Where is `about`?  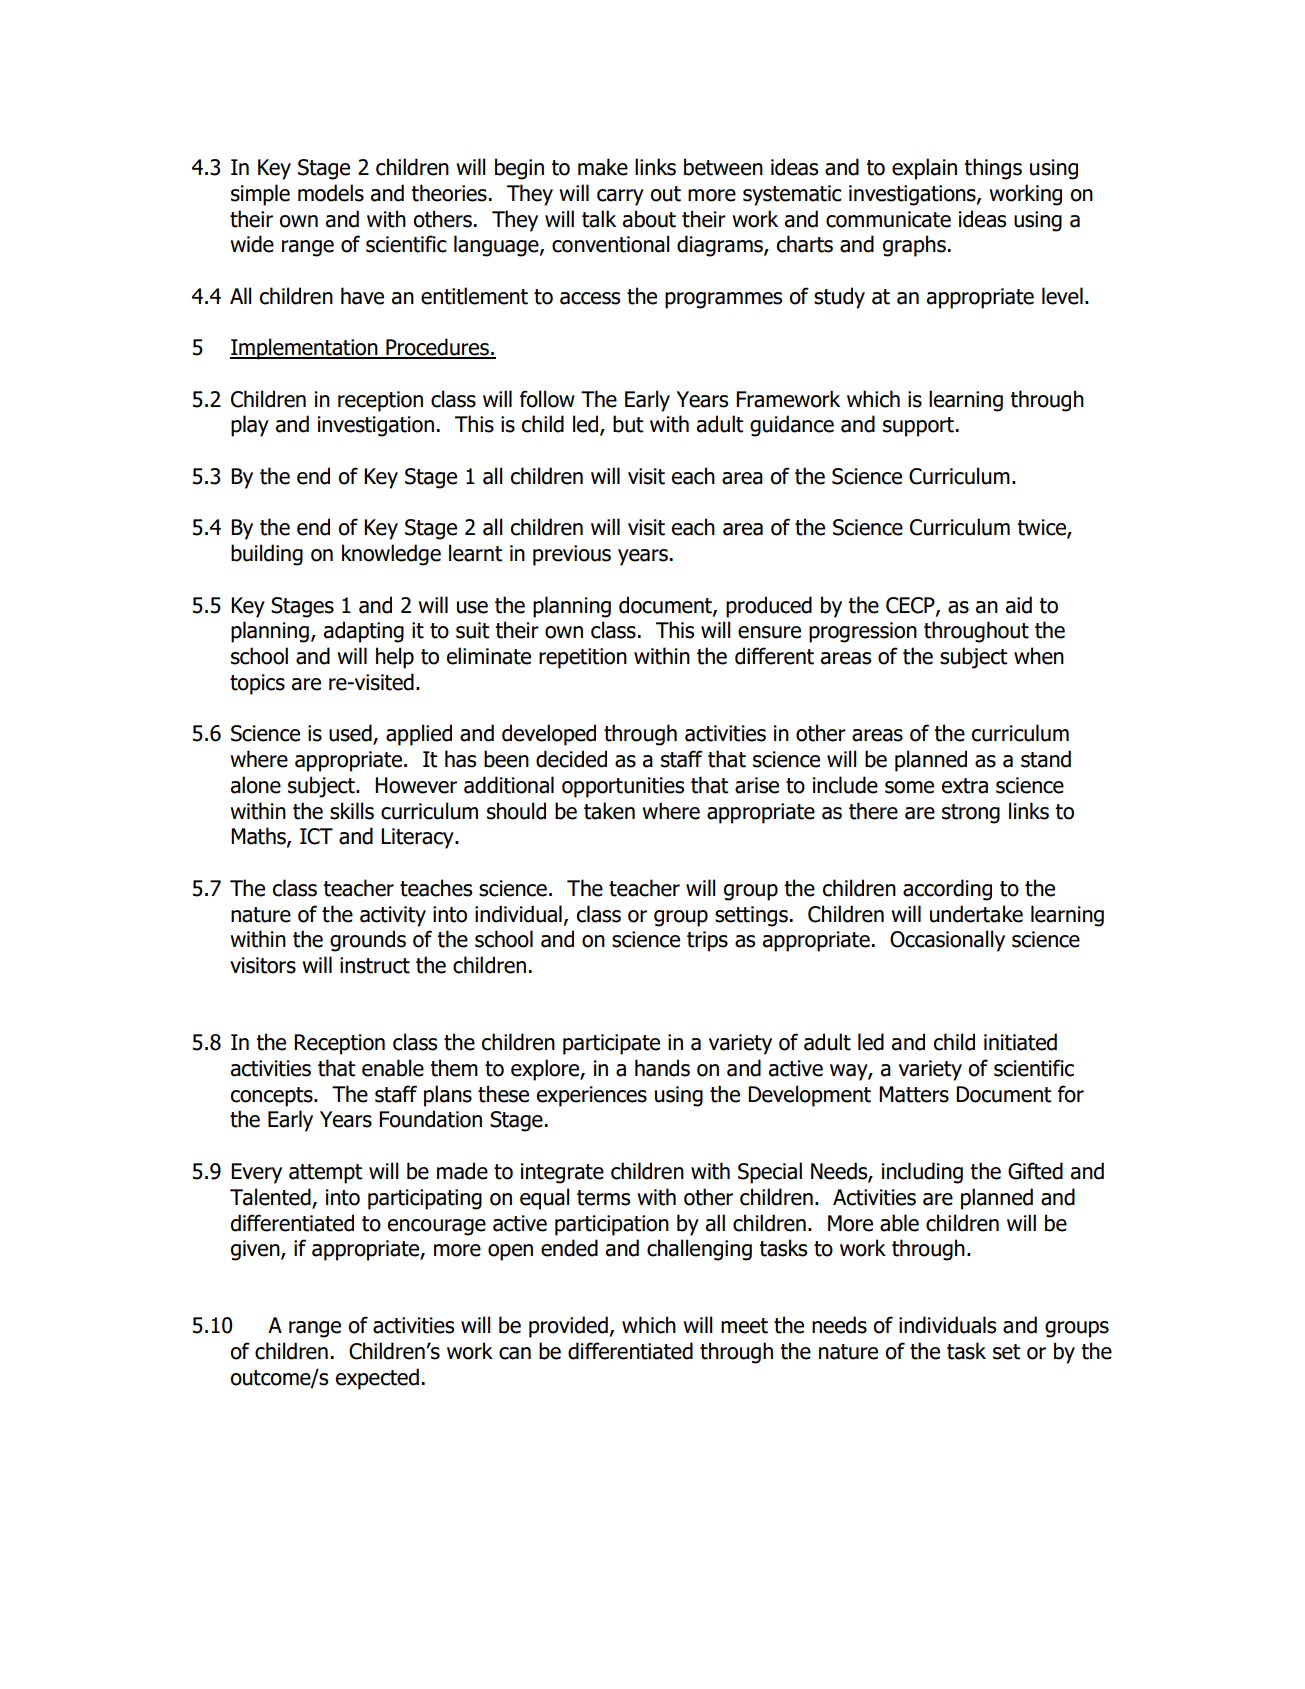
about is located at coordinates (649, 219).
